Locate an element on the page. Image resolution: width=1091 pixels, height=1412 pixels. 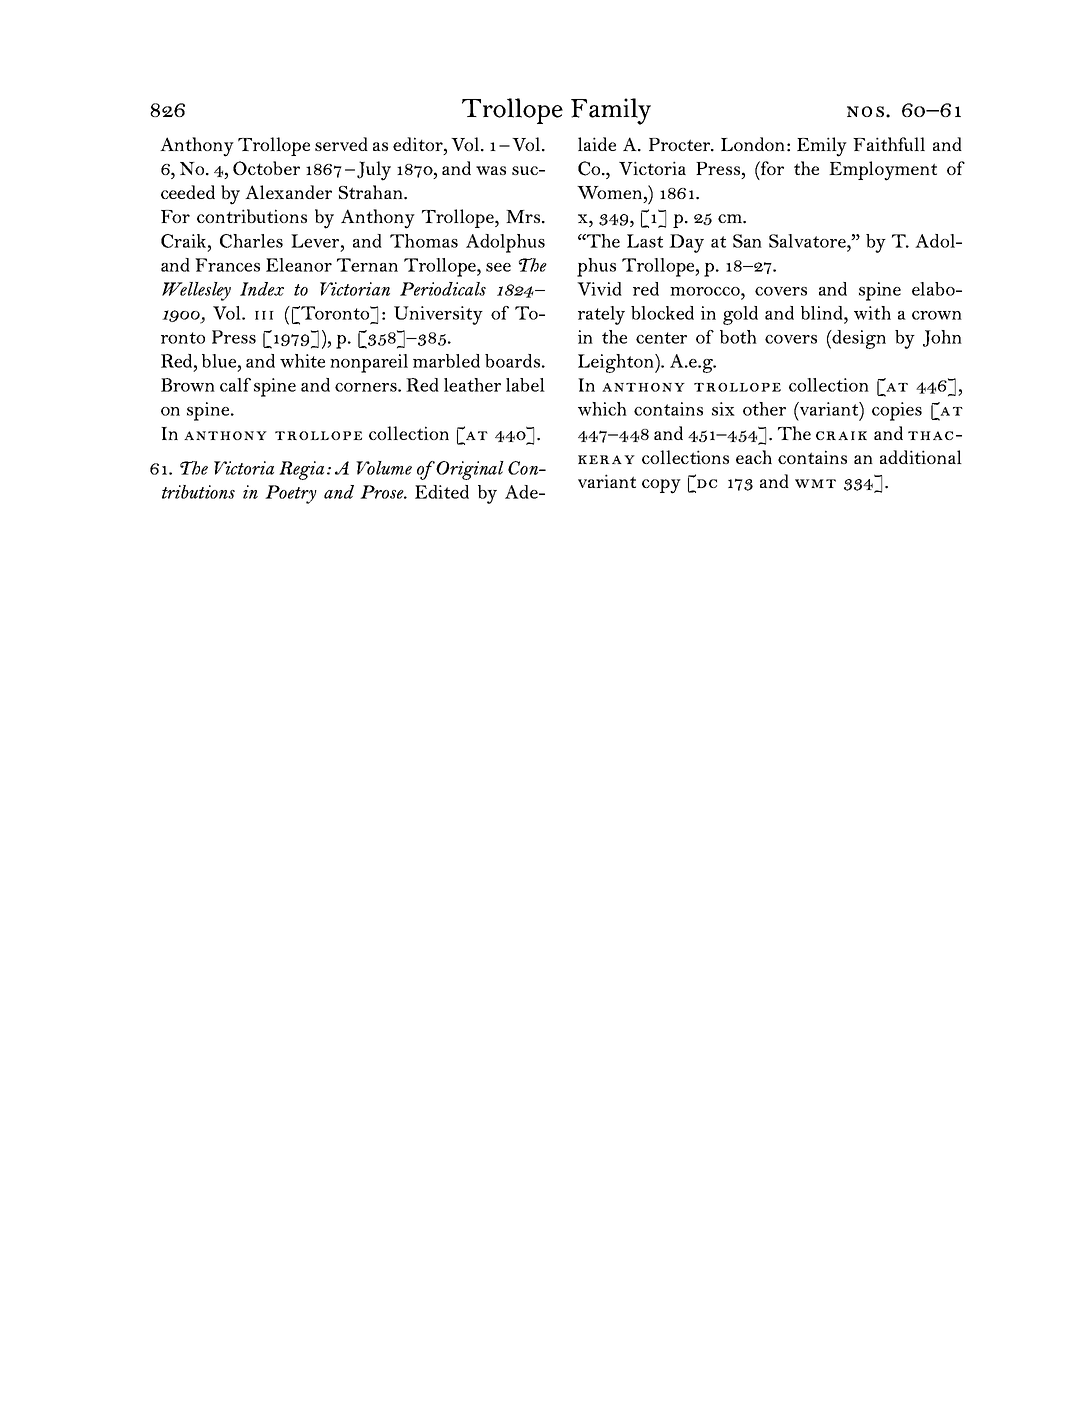
Poetry is located at coordinates (291, 494).
